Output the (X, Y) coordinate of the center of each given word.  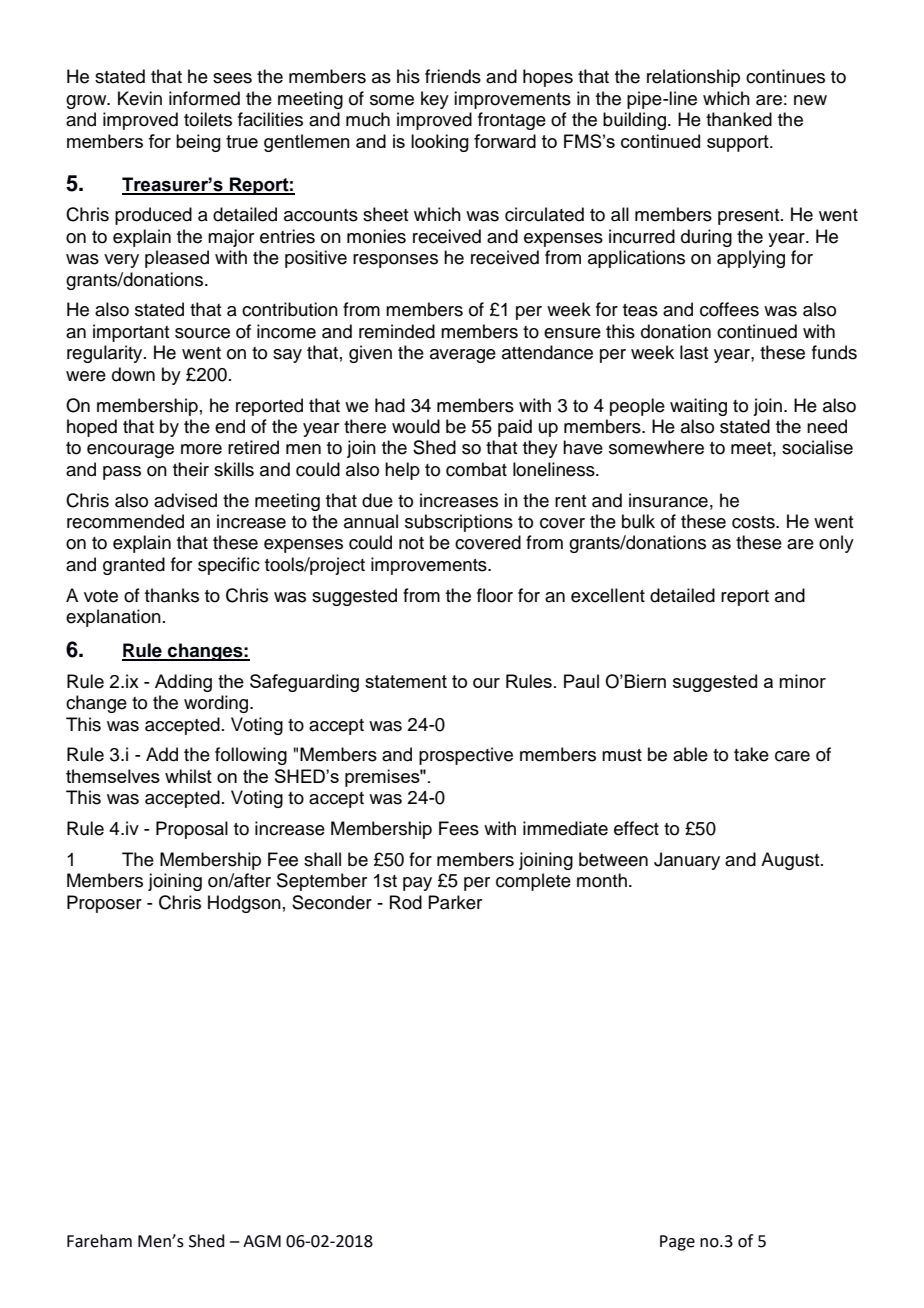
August (791, 861)
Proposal (192, 830)
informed (204, 98)
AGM (262, 1241)
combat (476, 469)
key (435, 100)
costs (754, 522)
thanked (739, 119)
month (602, 880)
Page (677, 1243)
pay (417, 884)
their (191, 469)
